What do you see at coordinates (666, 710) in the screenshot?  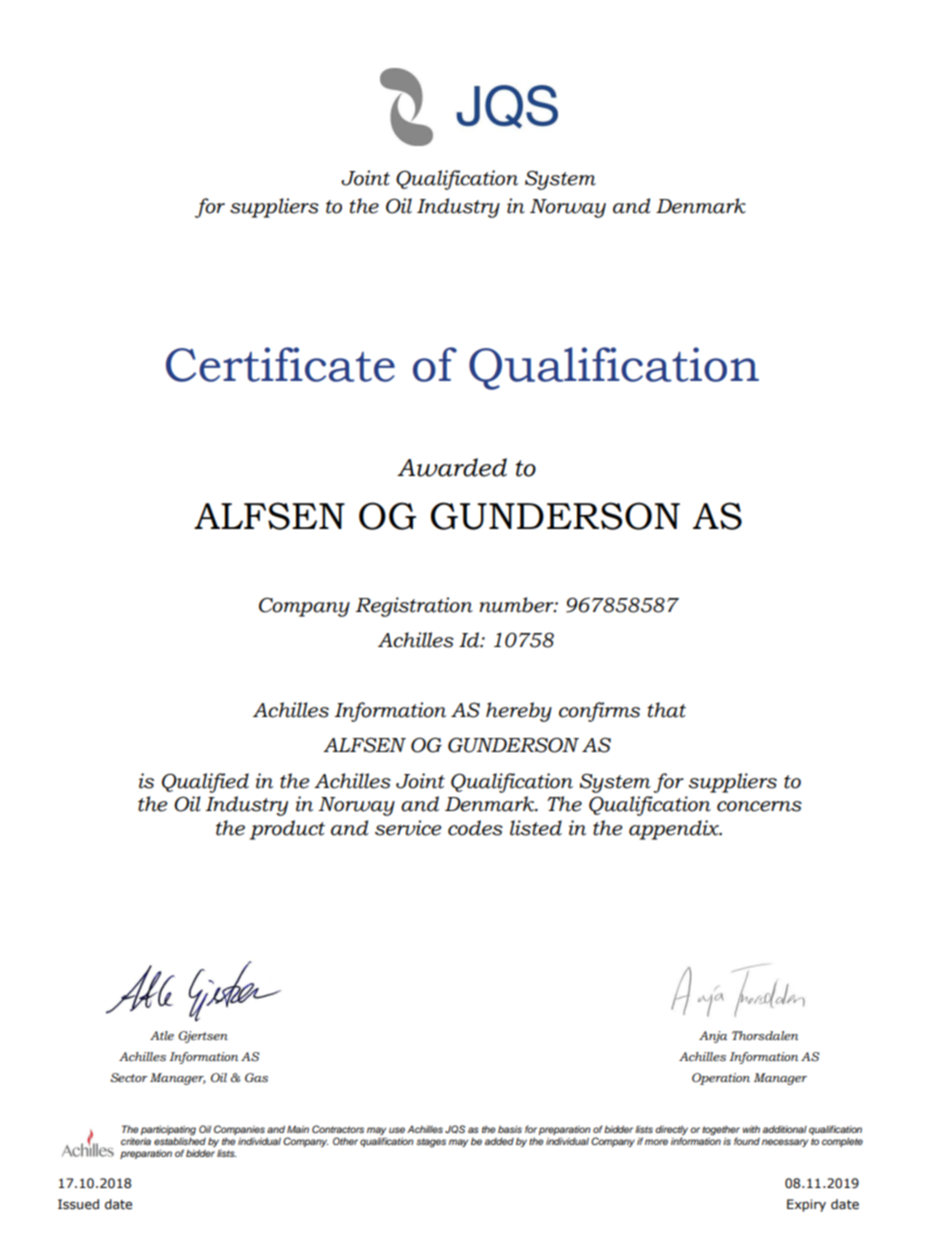 I see `that` at bounding box center [666, 710].
